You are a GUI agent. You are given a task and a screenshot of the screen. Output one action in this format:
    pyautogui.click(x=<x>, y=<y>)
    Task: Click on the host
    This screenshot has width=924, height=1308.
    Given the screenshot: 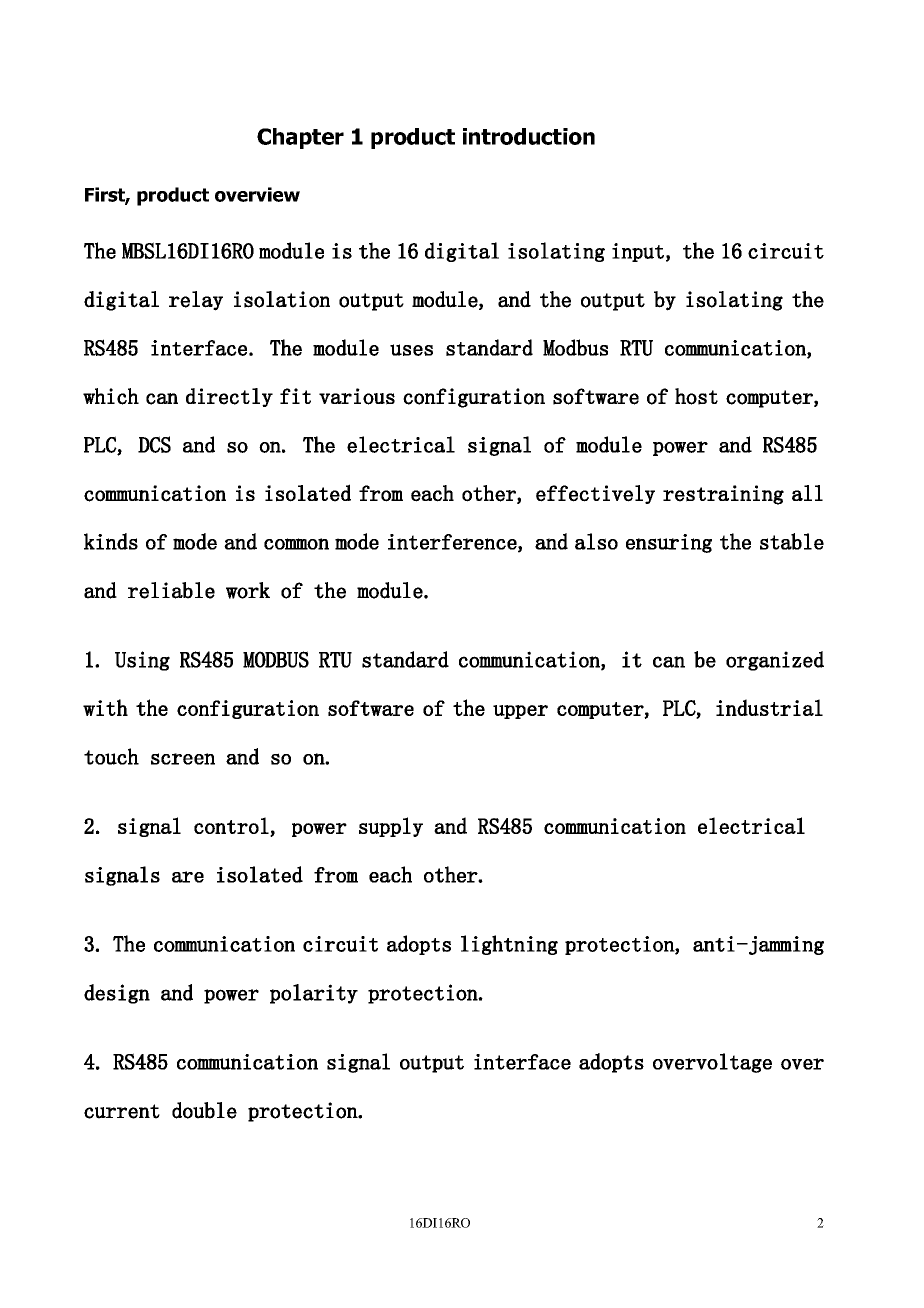 What is the action you would take?
    pyautogui.click(x=696, y=396)
